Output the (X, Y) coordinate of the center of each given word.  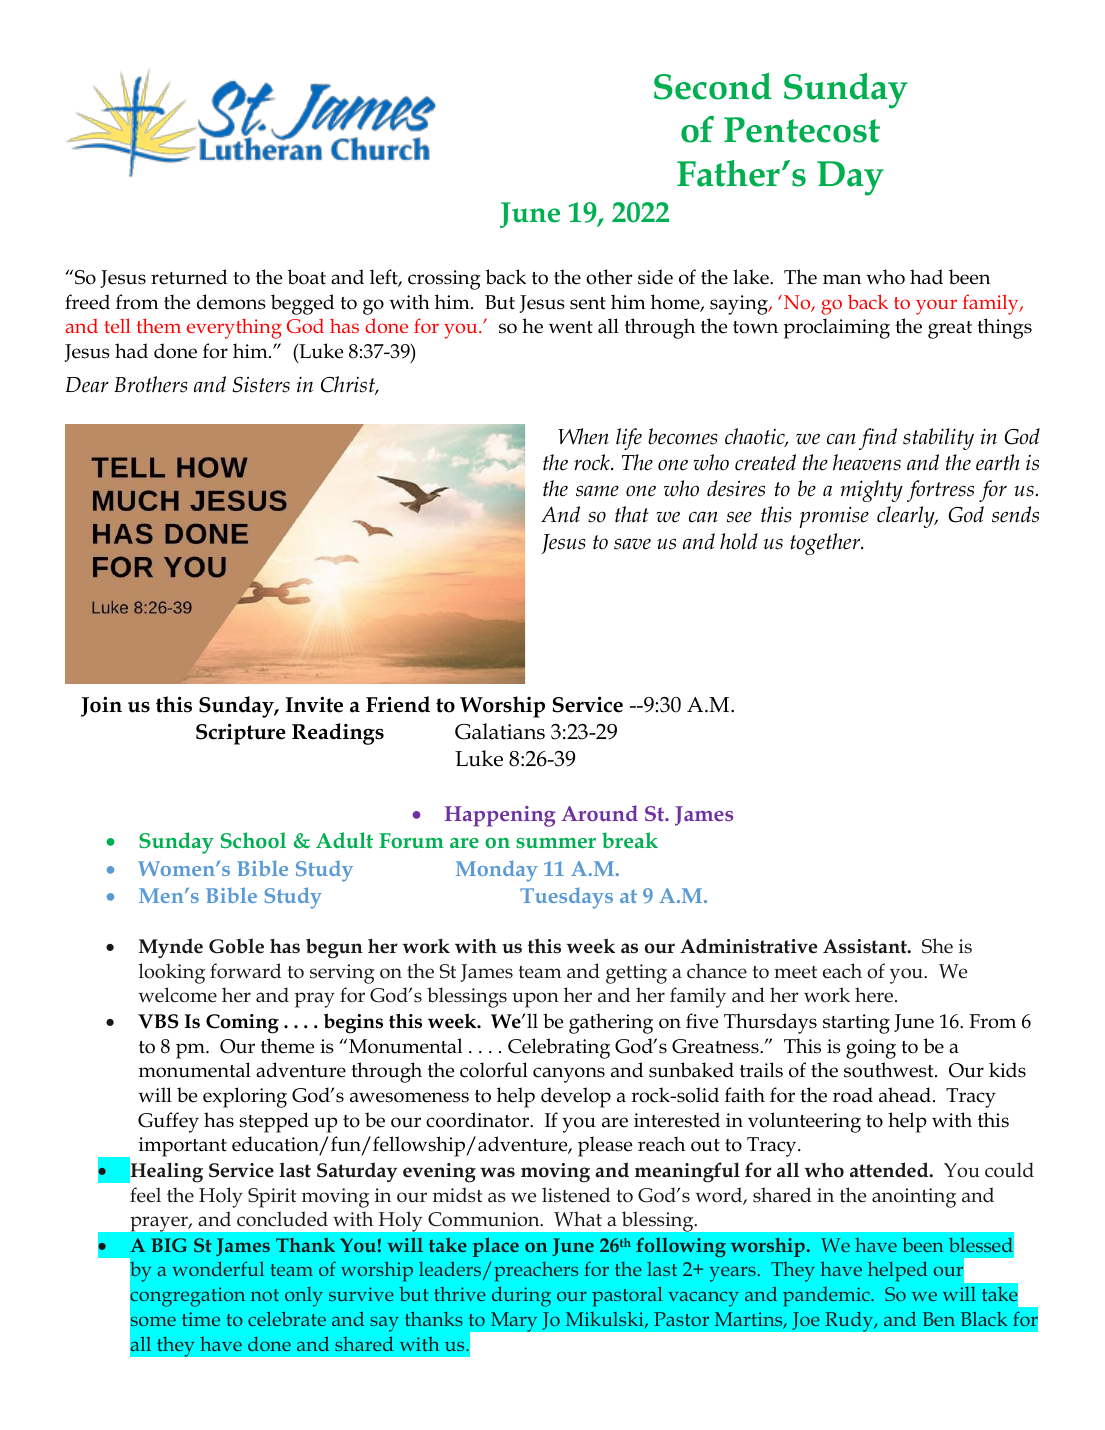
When (583, 436)
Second (713, 86)
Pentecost (802, 130)
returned (189, 277)
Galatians (500, 731)
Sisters (261, 385)
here (875, 995)
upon (535, 1000)
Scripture (241, 734)
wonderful (218, 1268)
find (878, 439)
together (826, 544)
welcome (177, 995)
